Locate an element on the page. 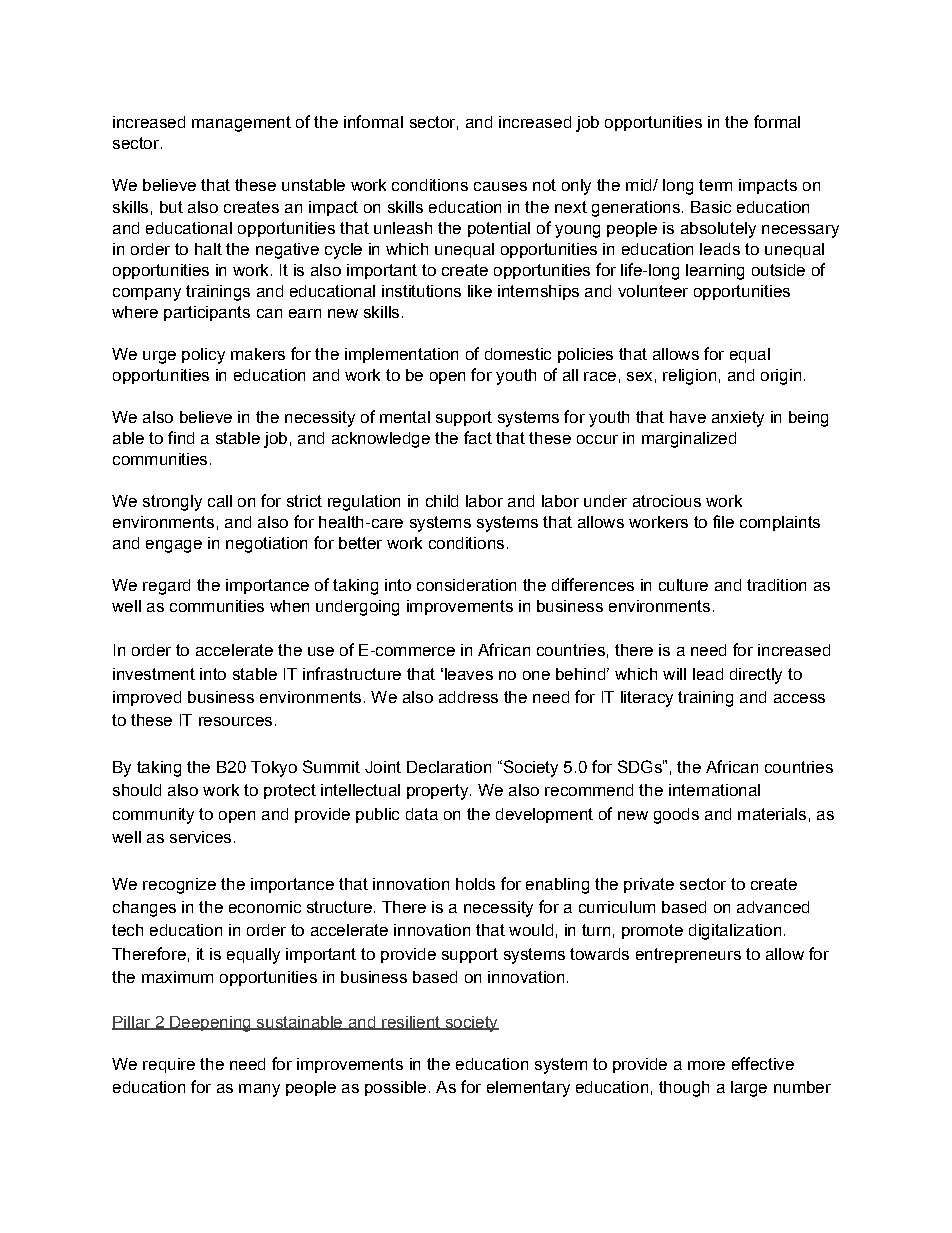 The height and width of the document is (1233, 952). management is located at coordinates (241, 124).
